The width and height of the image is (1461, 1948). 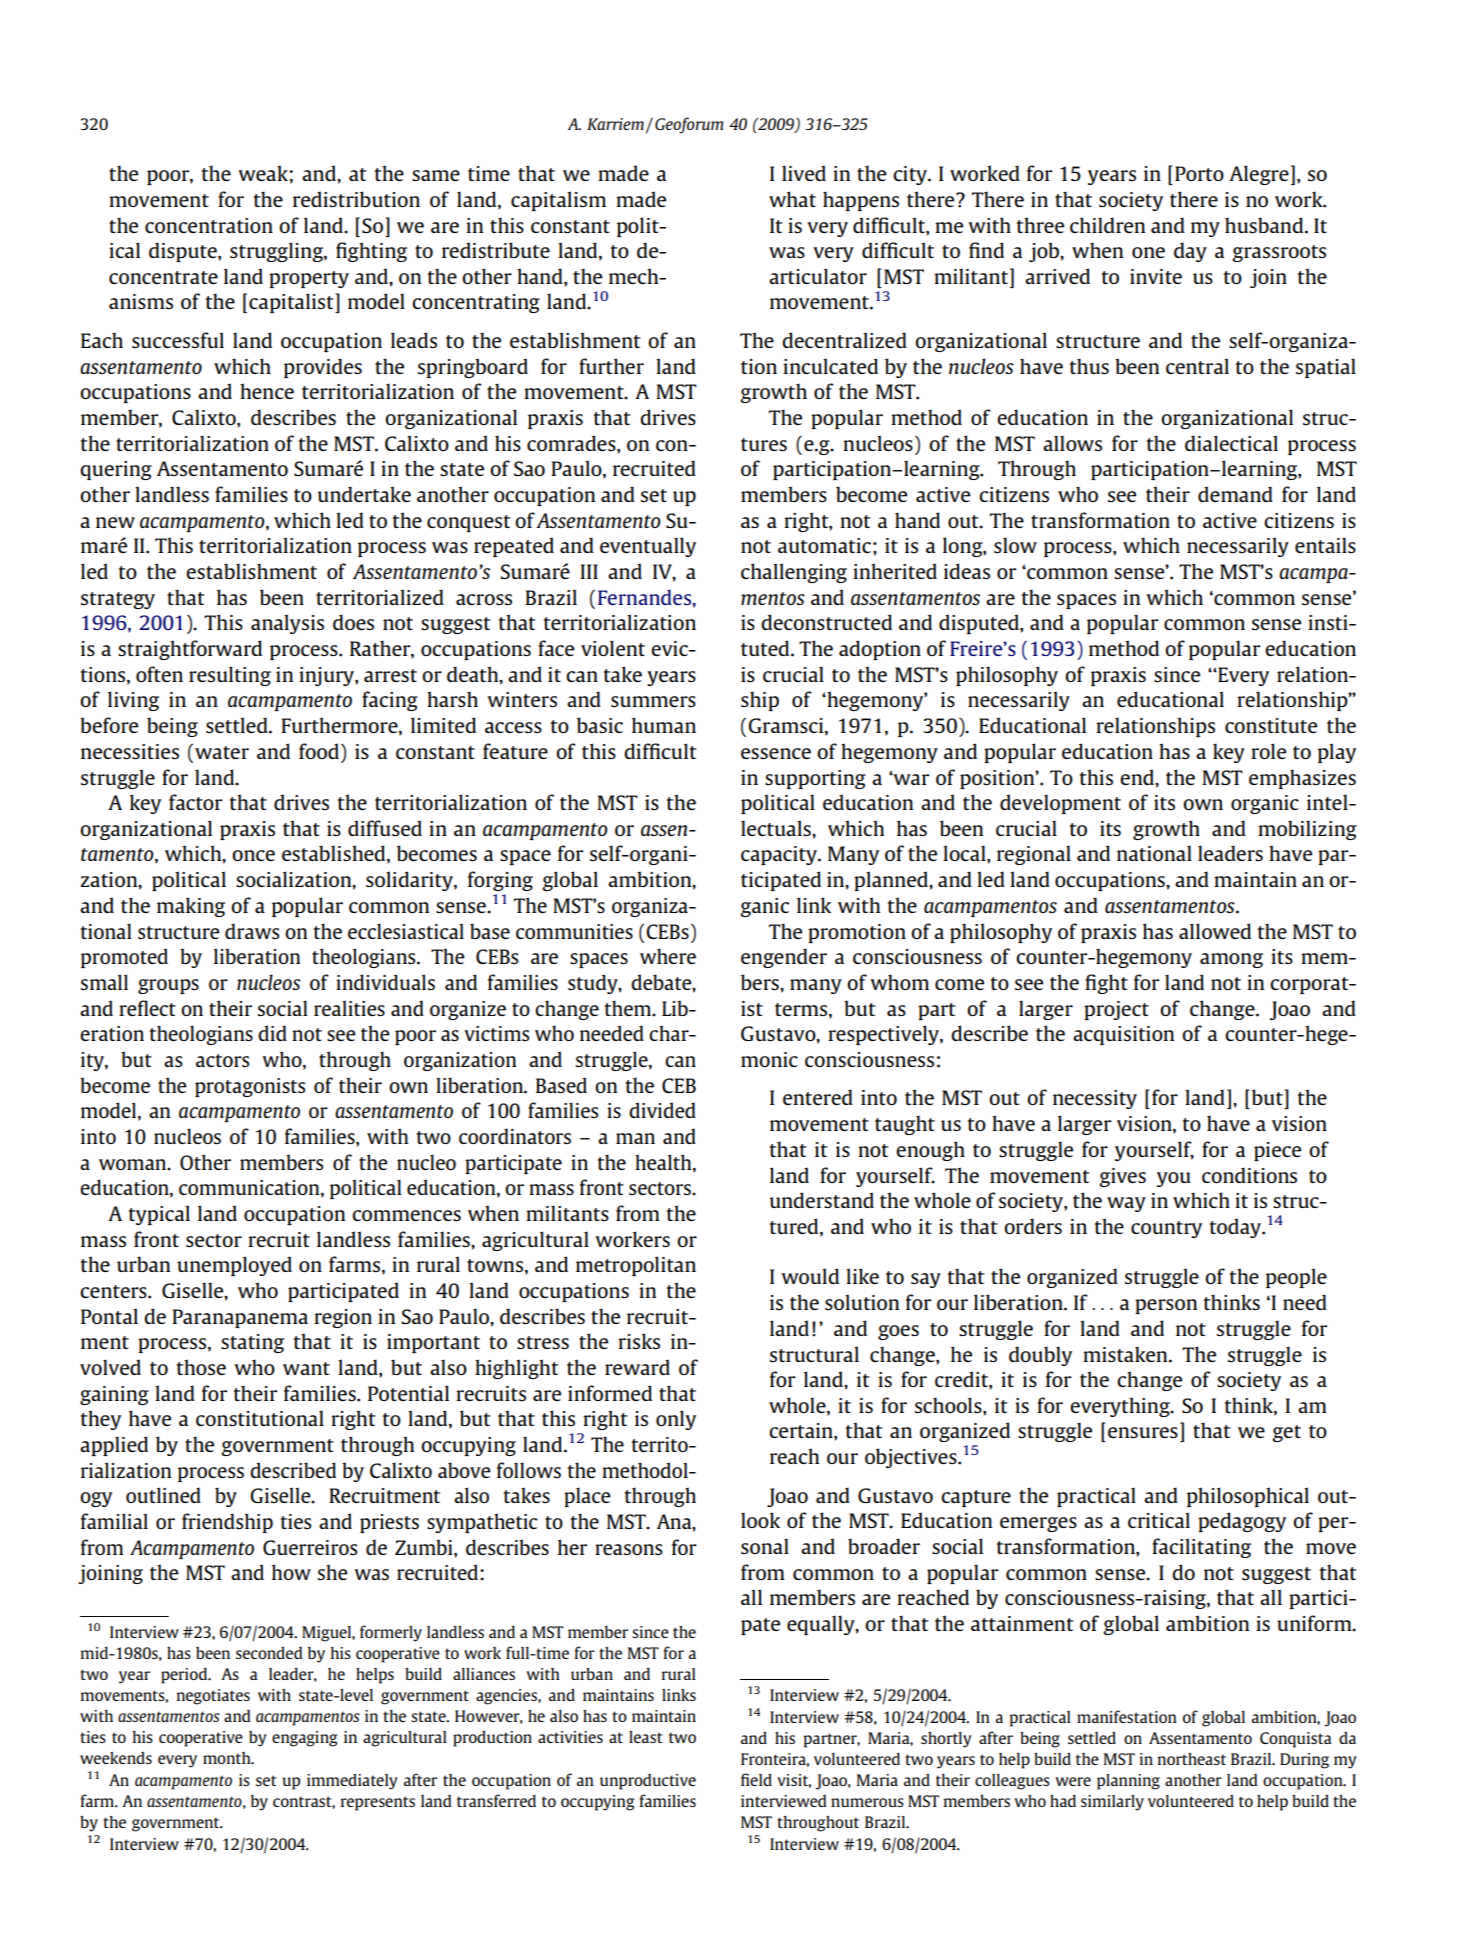 What do you see at coordinates (222, 752) in the image?
I see `water` at bounding box center [222, 752].
